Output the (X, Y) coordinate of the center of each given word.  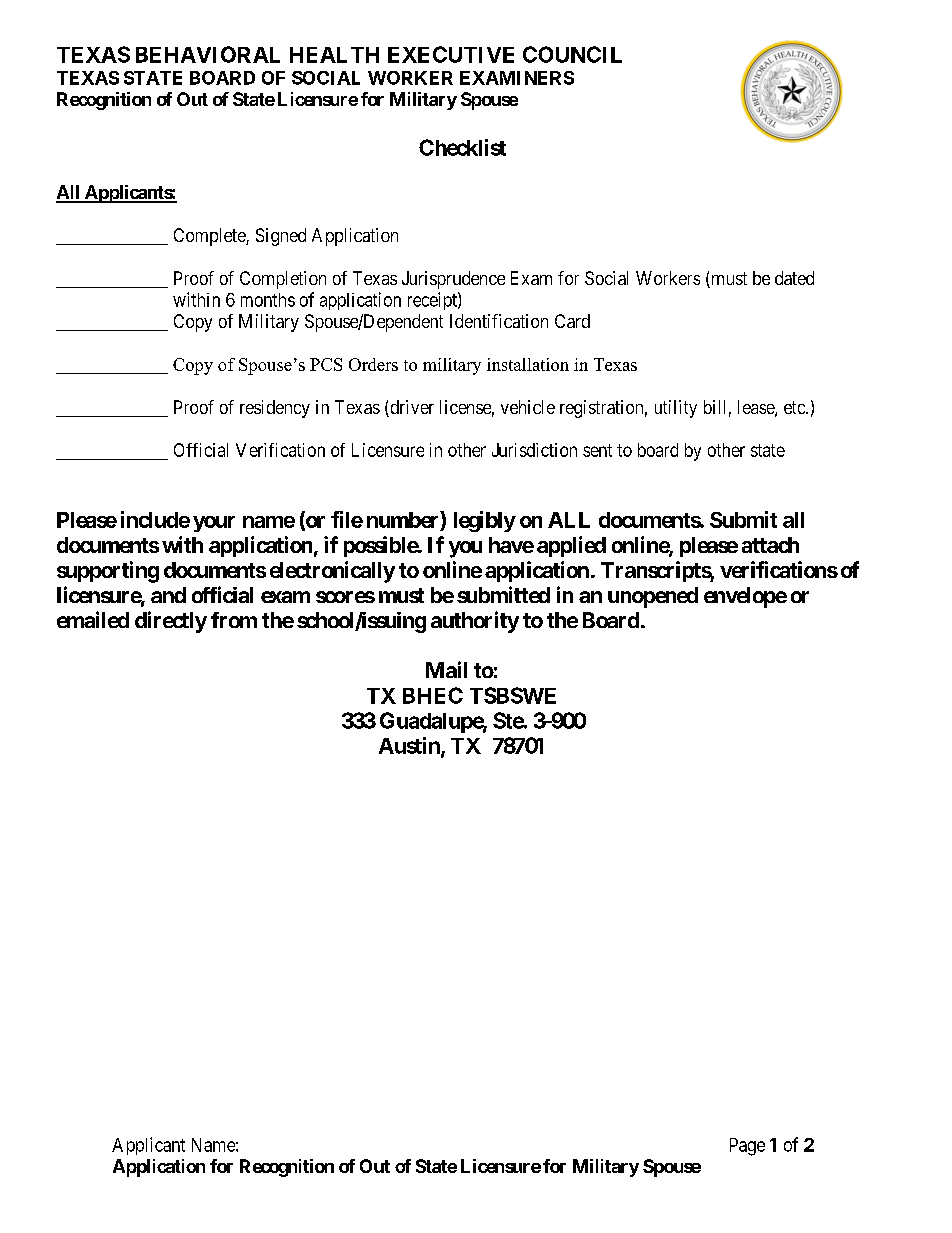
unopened (653, 597)
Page (747, 1147)
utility (676, 409)
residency (275, 409)
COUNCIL (572, 54)
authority (475, 622)
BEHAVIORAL (208, 54)
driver (411, 408)
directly (171, 622)
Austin (410, 746)
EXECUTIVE (451, 54)
